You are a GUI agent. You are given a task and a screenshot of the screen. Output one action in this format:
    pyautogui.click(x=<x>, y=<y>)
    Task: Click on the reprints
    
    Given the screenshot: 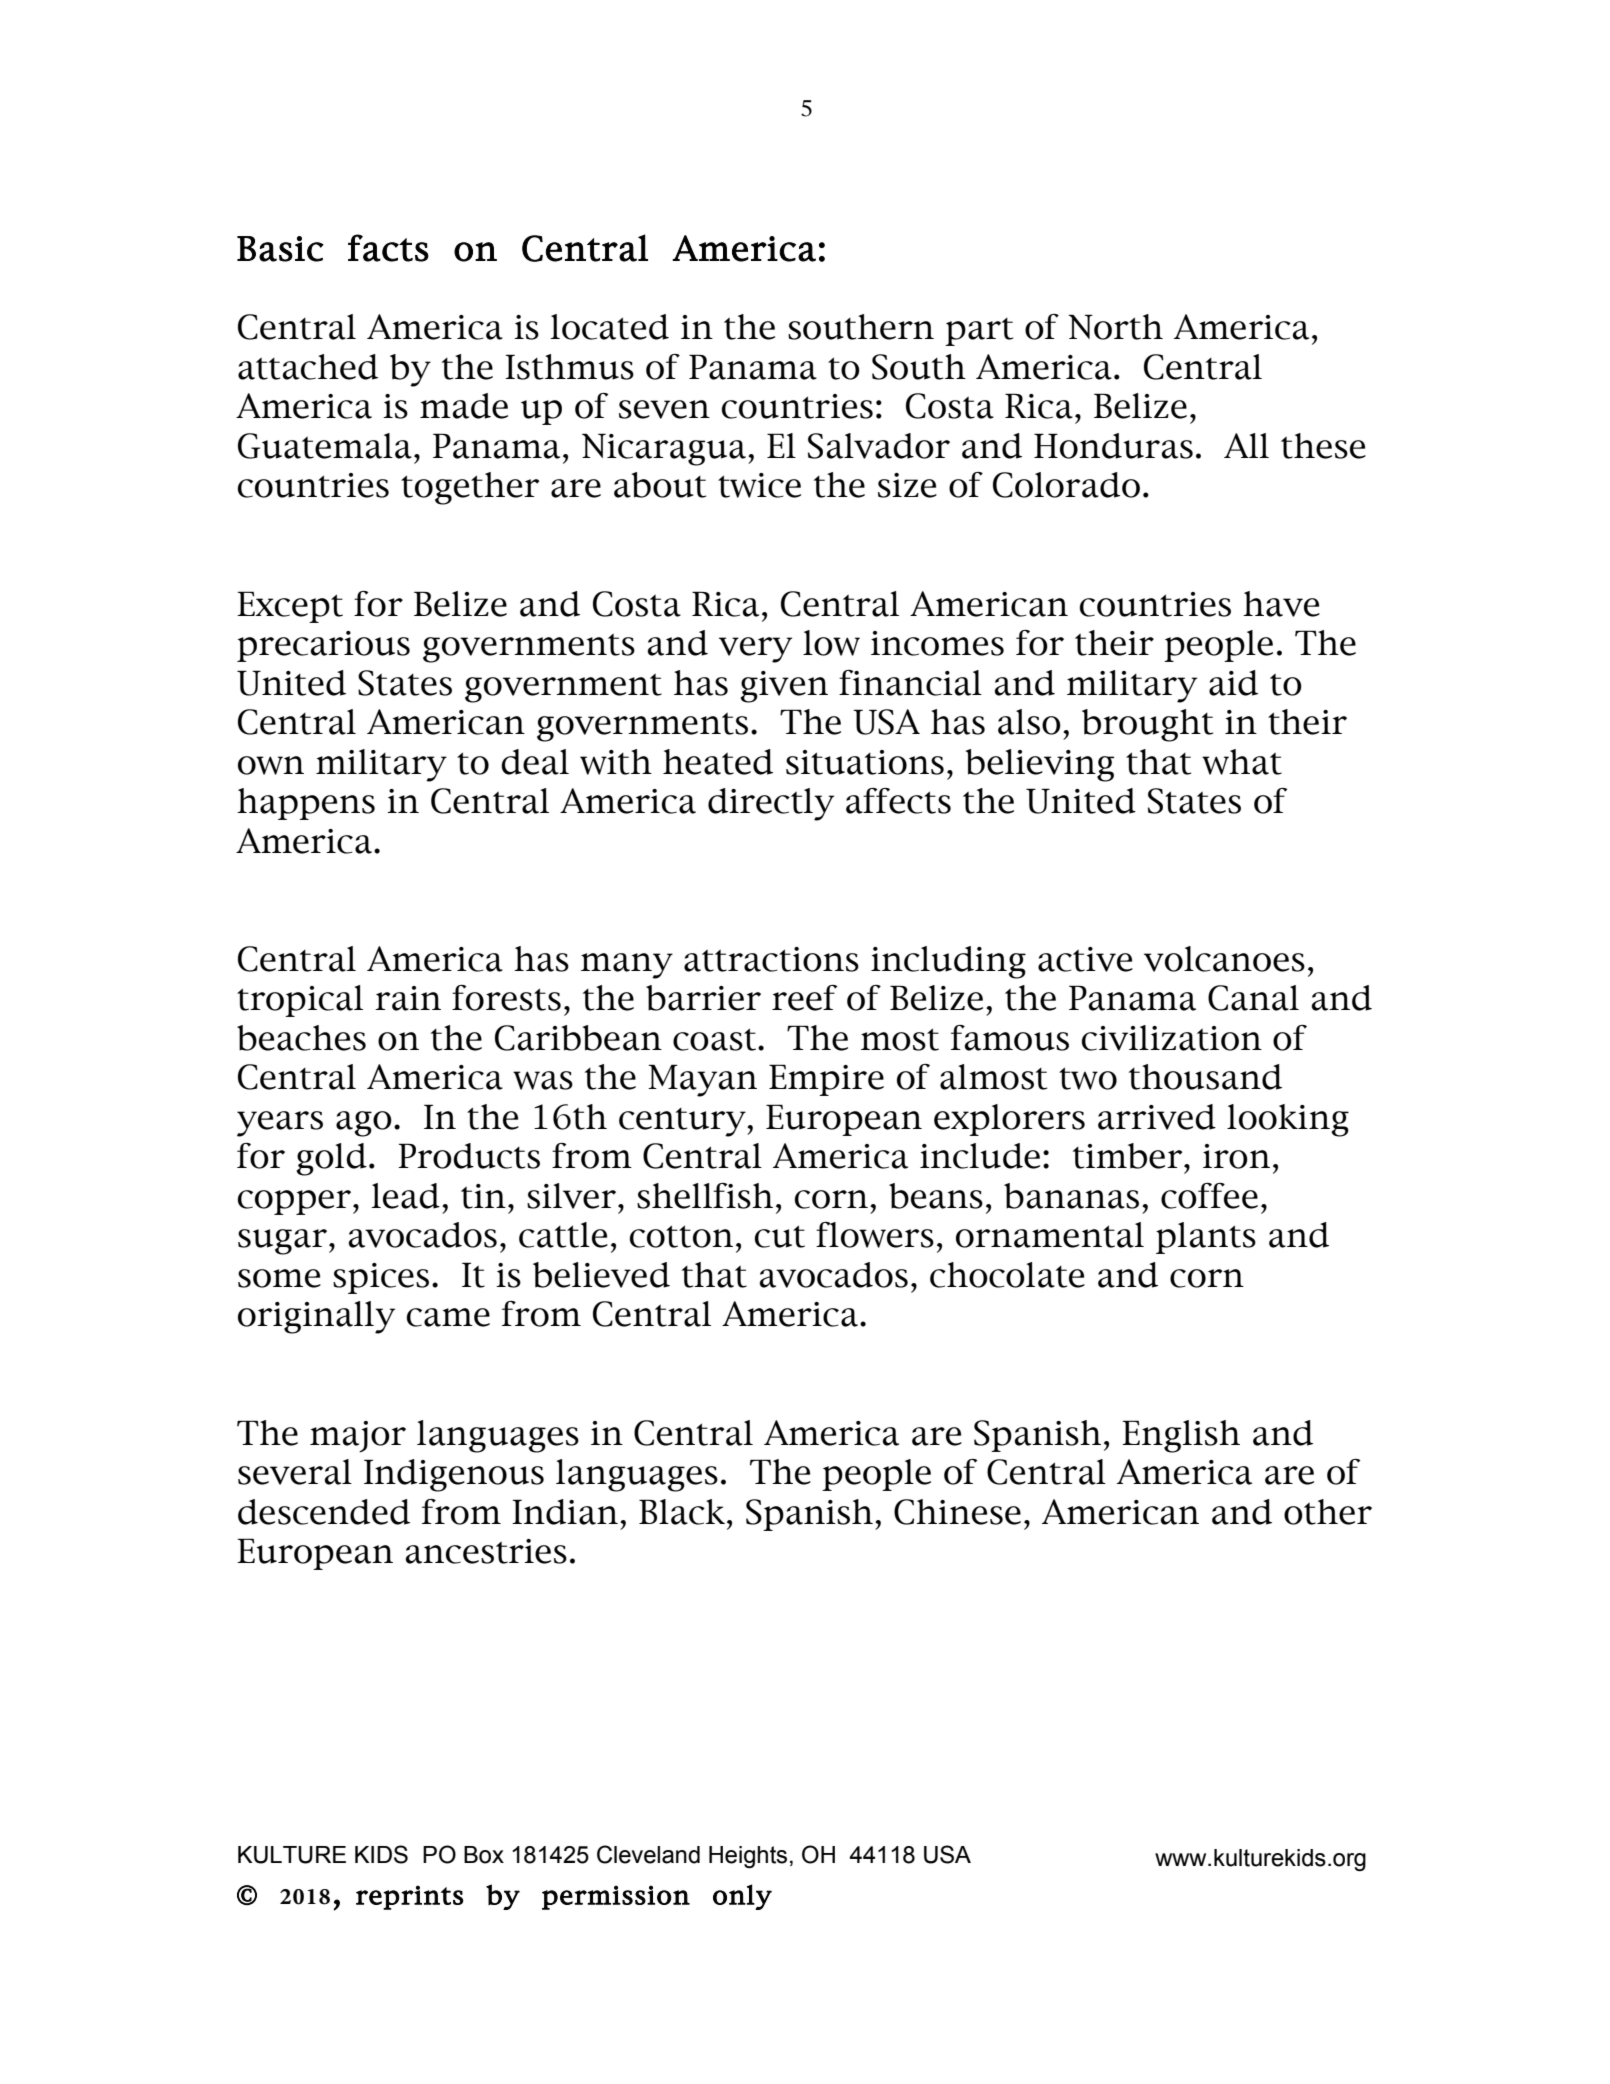 What is the action you would take?
    pyautogui.click(x=410, y=1897)
